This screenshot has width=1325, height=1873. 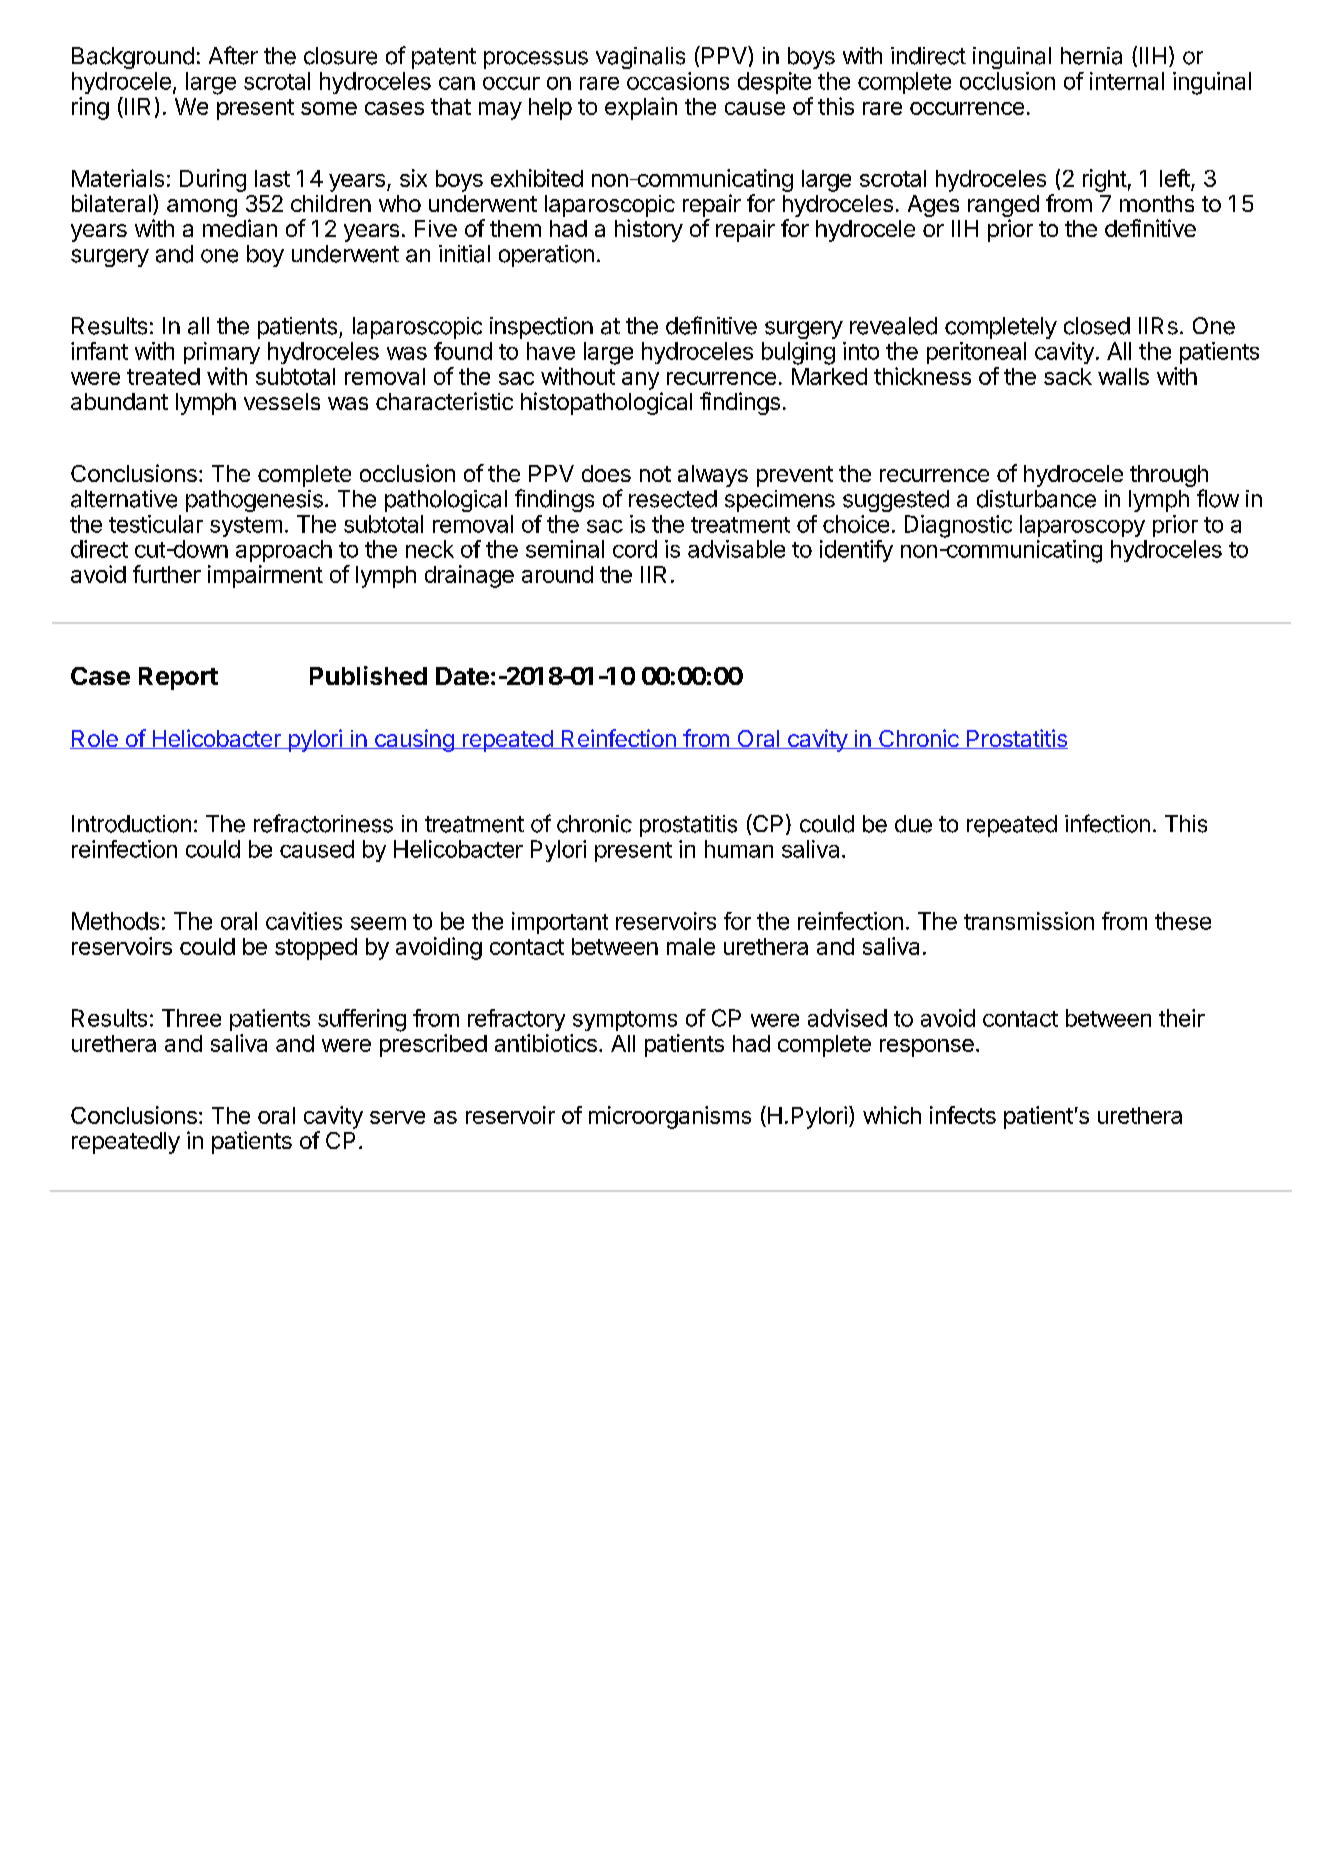 I want to click on sack, so click(x=1068, y=376).
